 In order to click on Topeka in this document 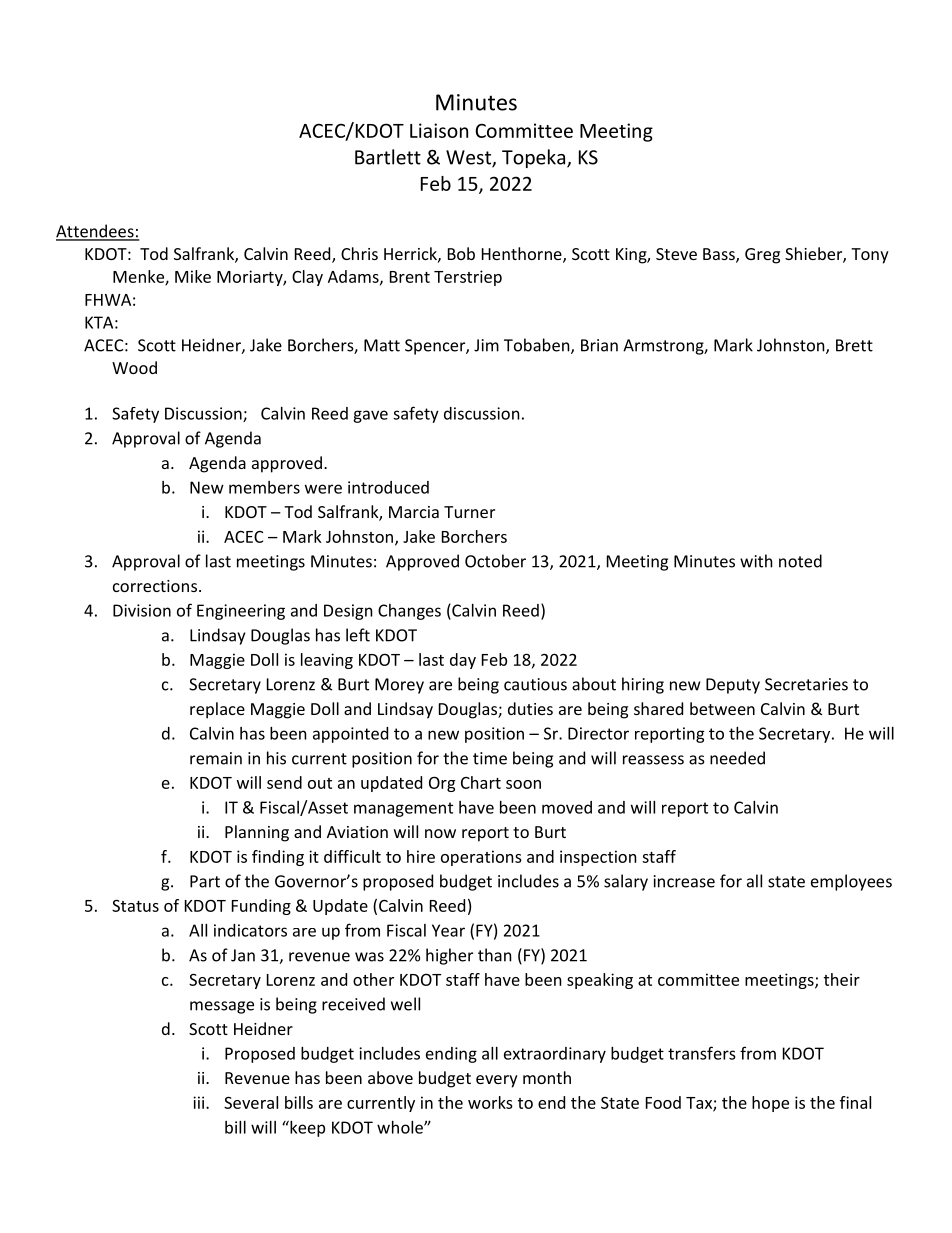, I will do `click(535, 158)`.
